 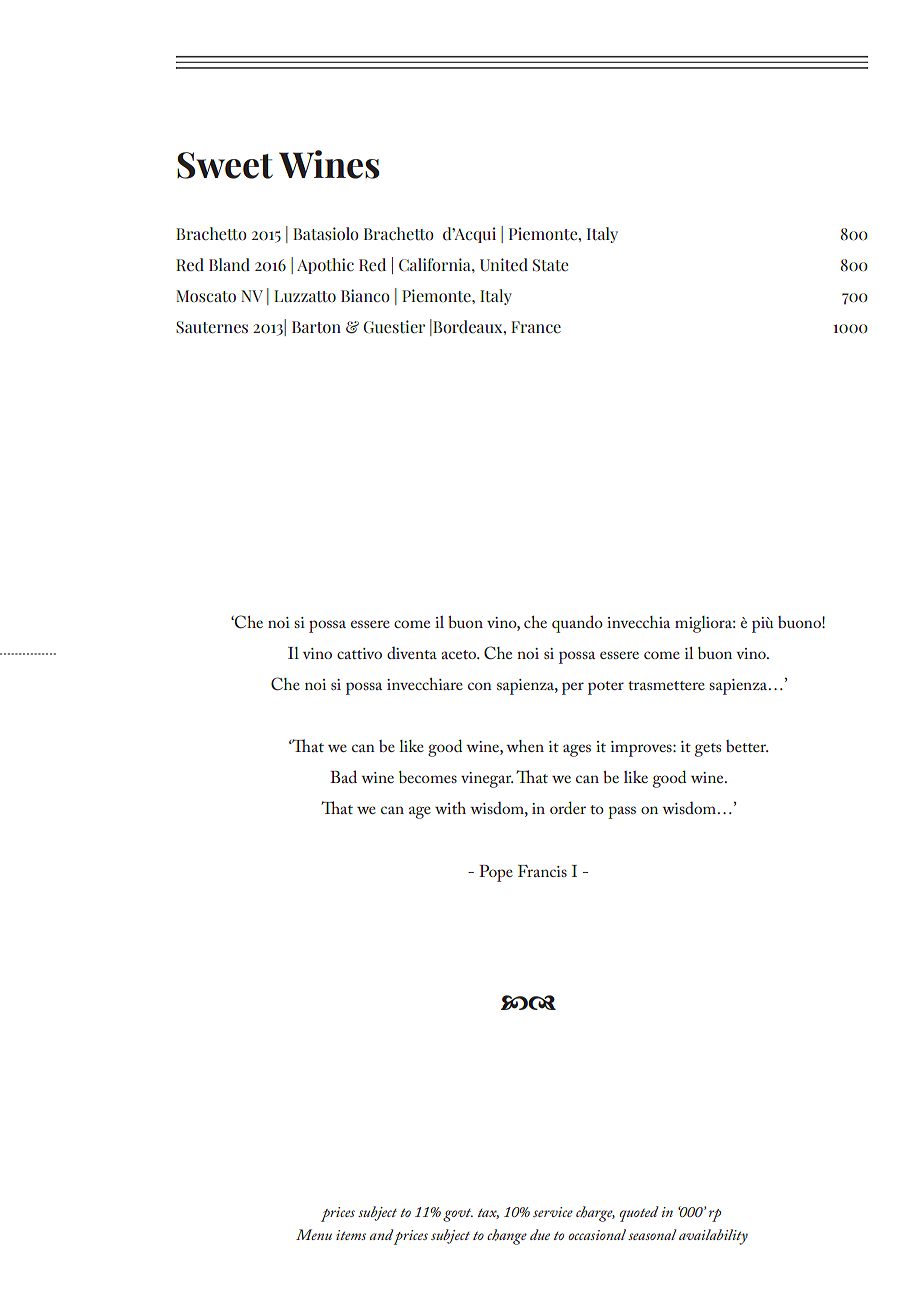 I want to click on State, so click(x=550, y=265).
